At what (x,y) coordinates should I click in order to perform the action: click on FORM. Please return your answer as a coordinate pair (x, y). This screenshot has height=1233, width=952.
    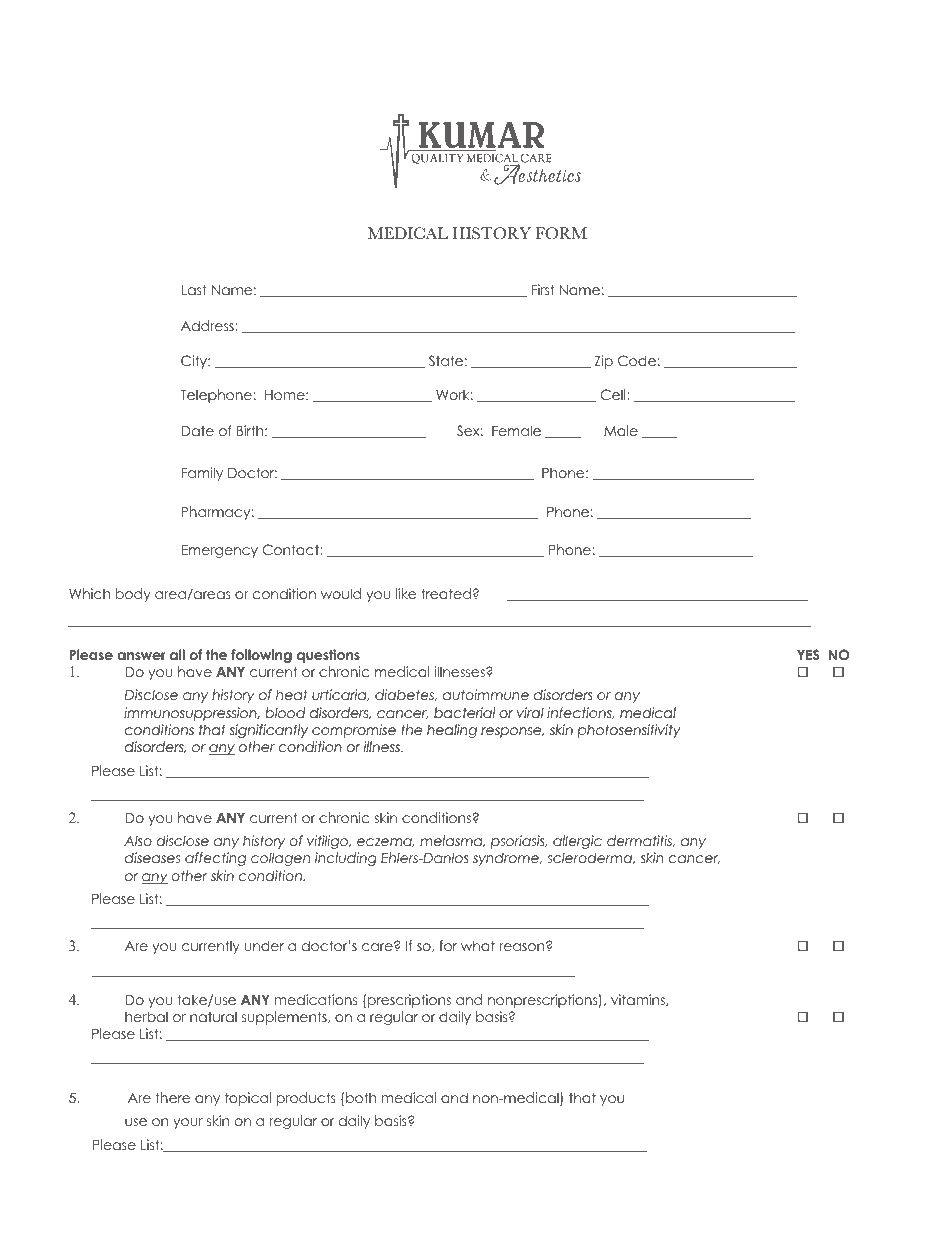
    Looking at the image, I should click on (561, 233).
